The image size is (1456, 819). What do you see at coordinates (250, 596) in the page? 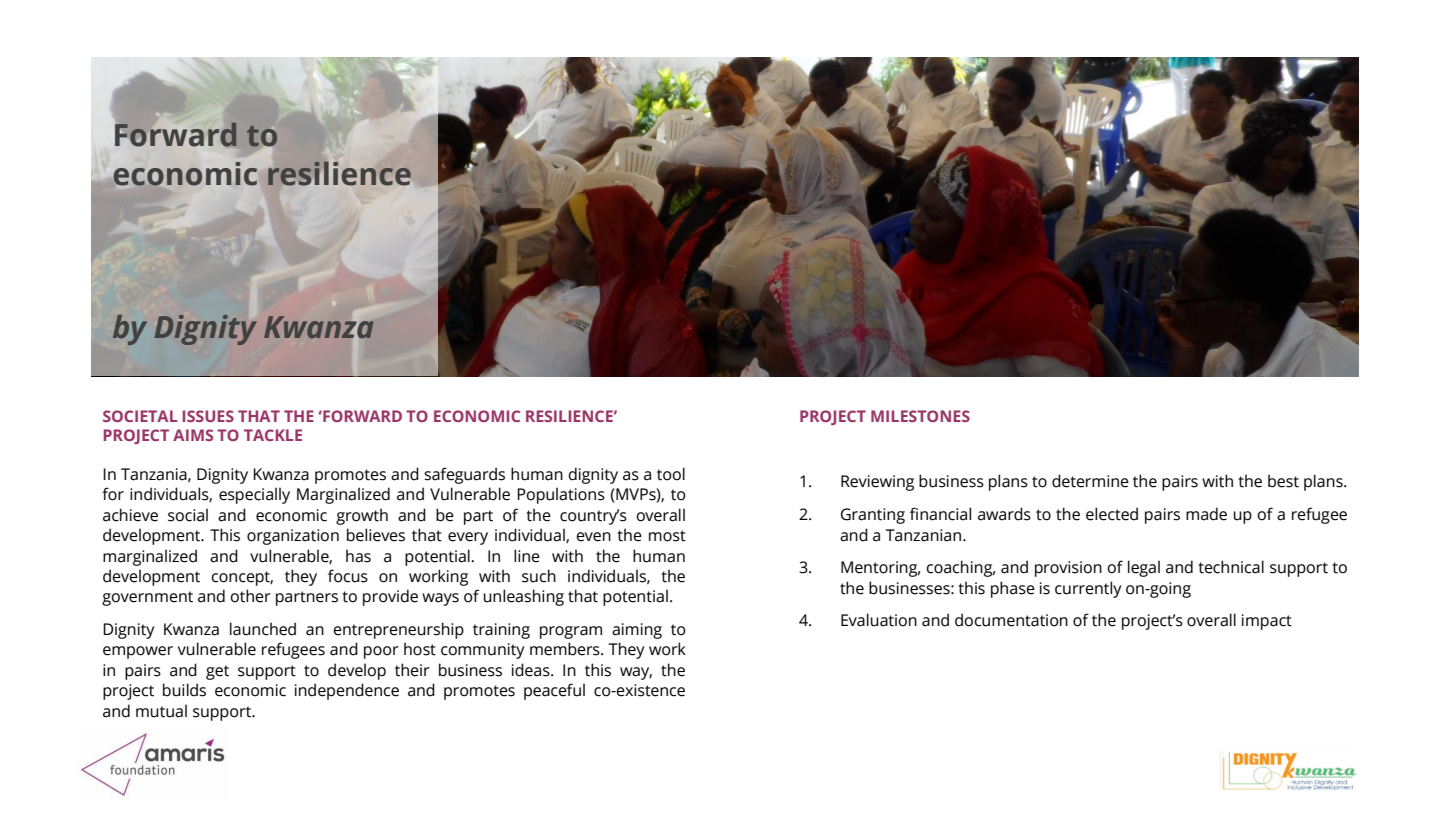
I see `other` at bounding box center [250, 596].
